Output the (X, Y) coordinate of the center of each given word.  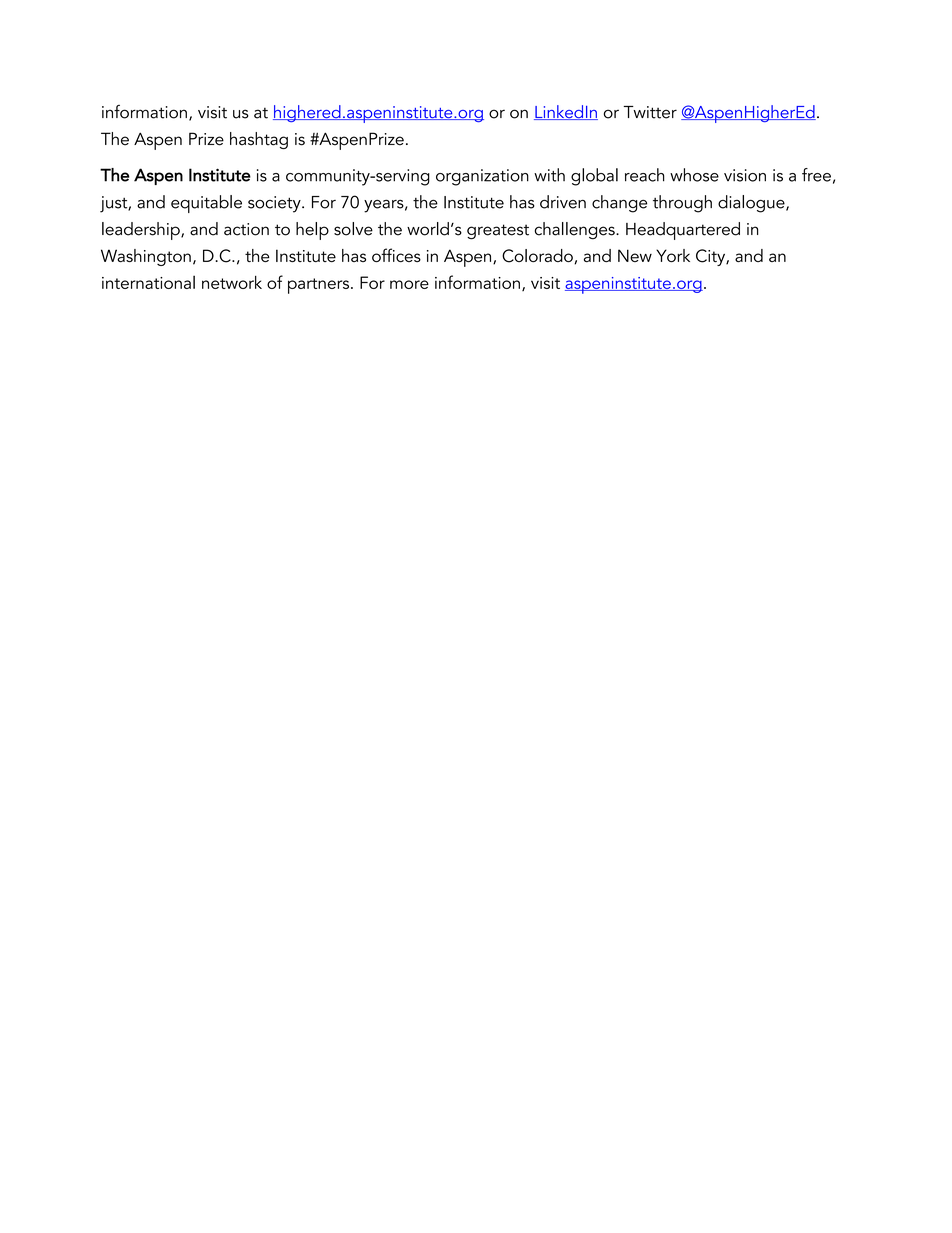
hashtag (259, 140)
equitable (206, 204)
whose (694, 175)
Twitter (650, 112)
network (232, 282)
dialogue (752, 204)
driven (563, 202)
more (409, 284)
